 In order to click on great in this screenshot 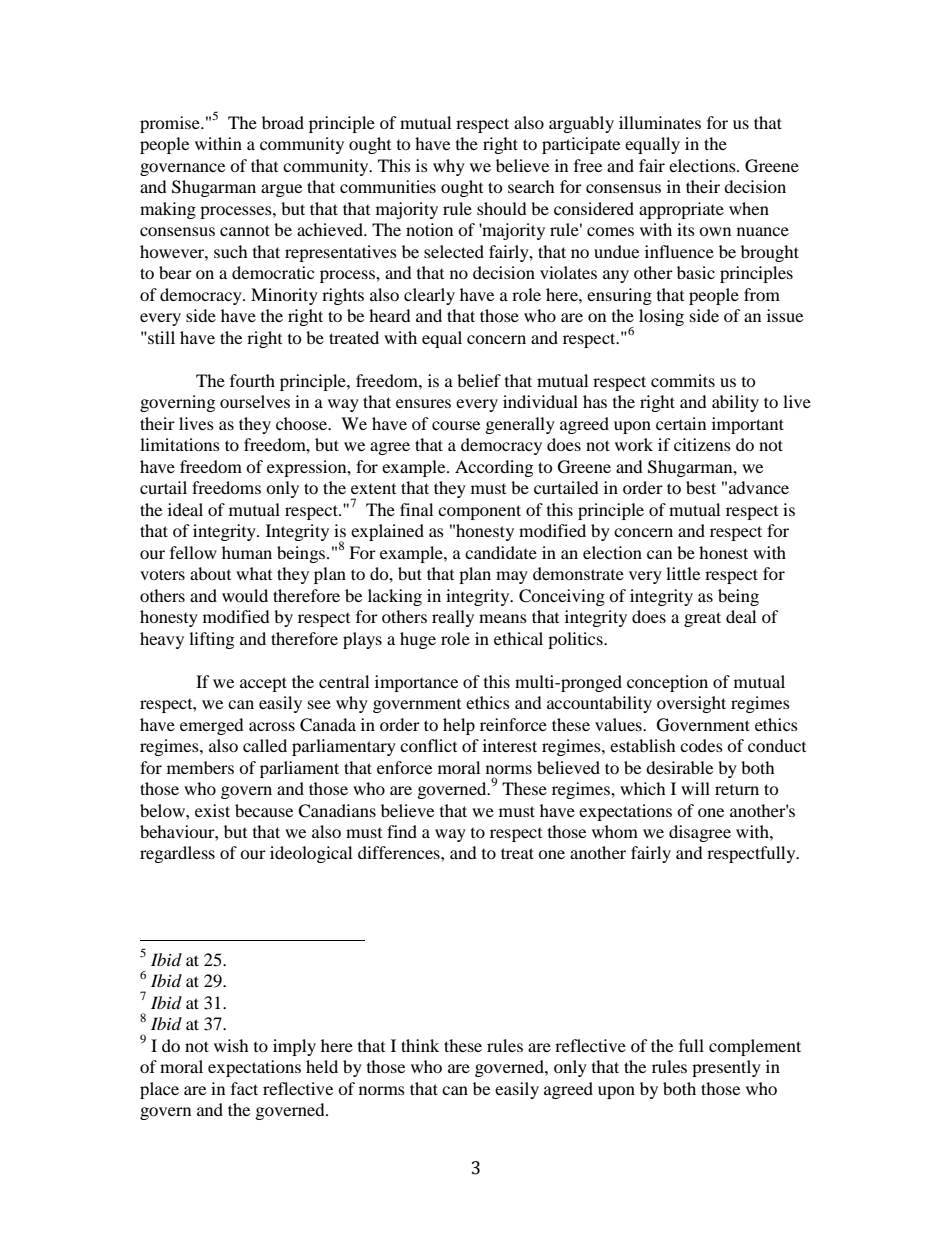, I will do `click(702, 619)`.
